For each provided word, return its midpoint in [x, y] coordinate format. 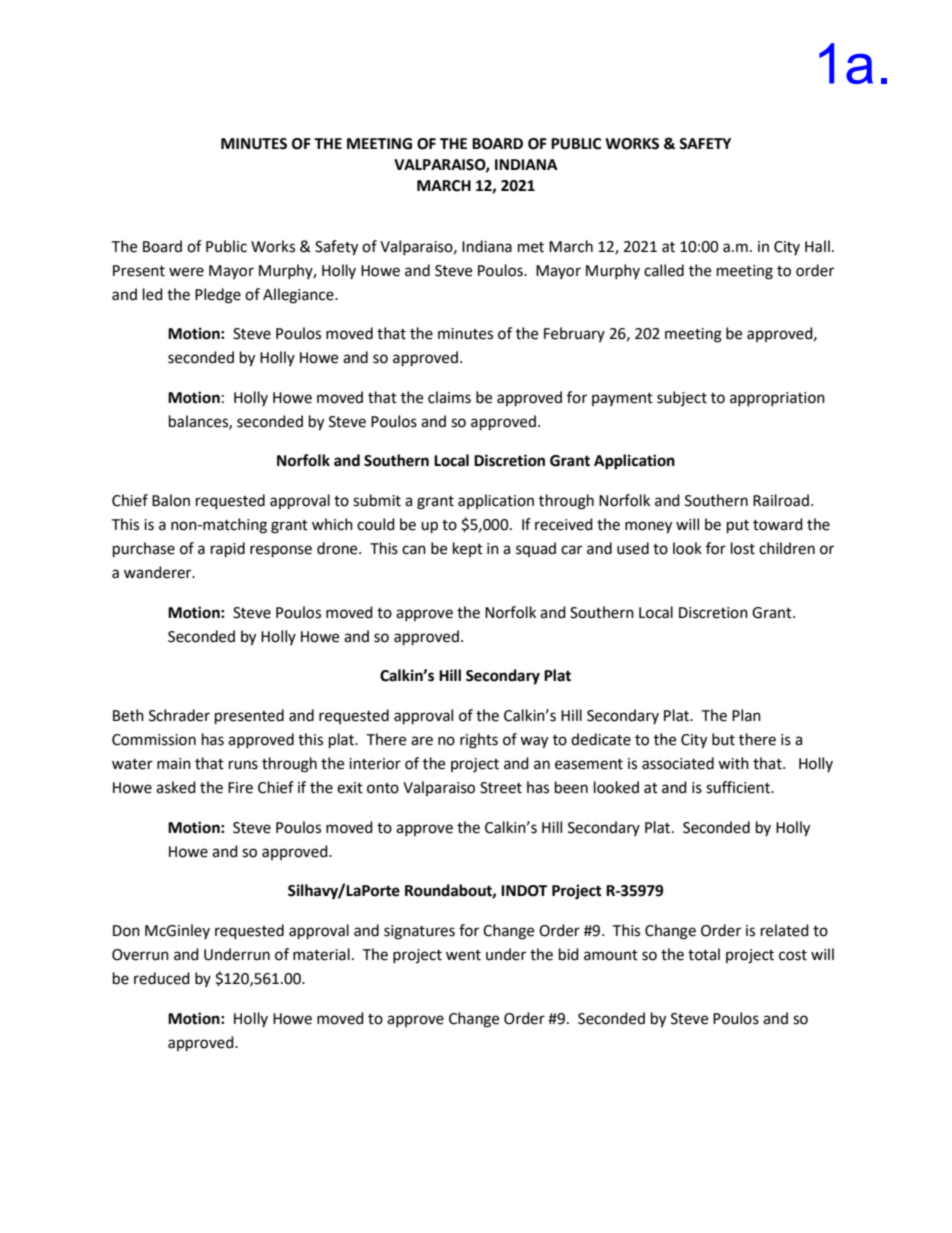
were [186, 272]
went [463, 955]
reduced [162, 978]
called [664, 270]
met [531, 247]
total [704, 954]
